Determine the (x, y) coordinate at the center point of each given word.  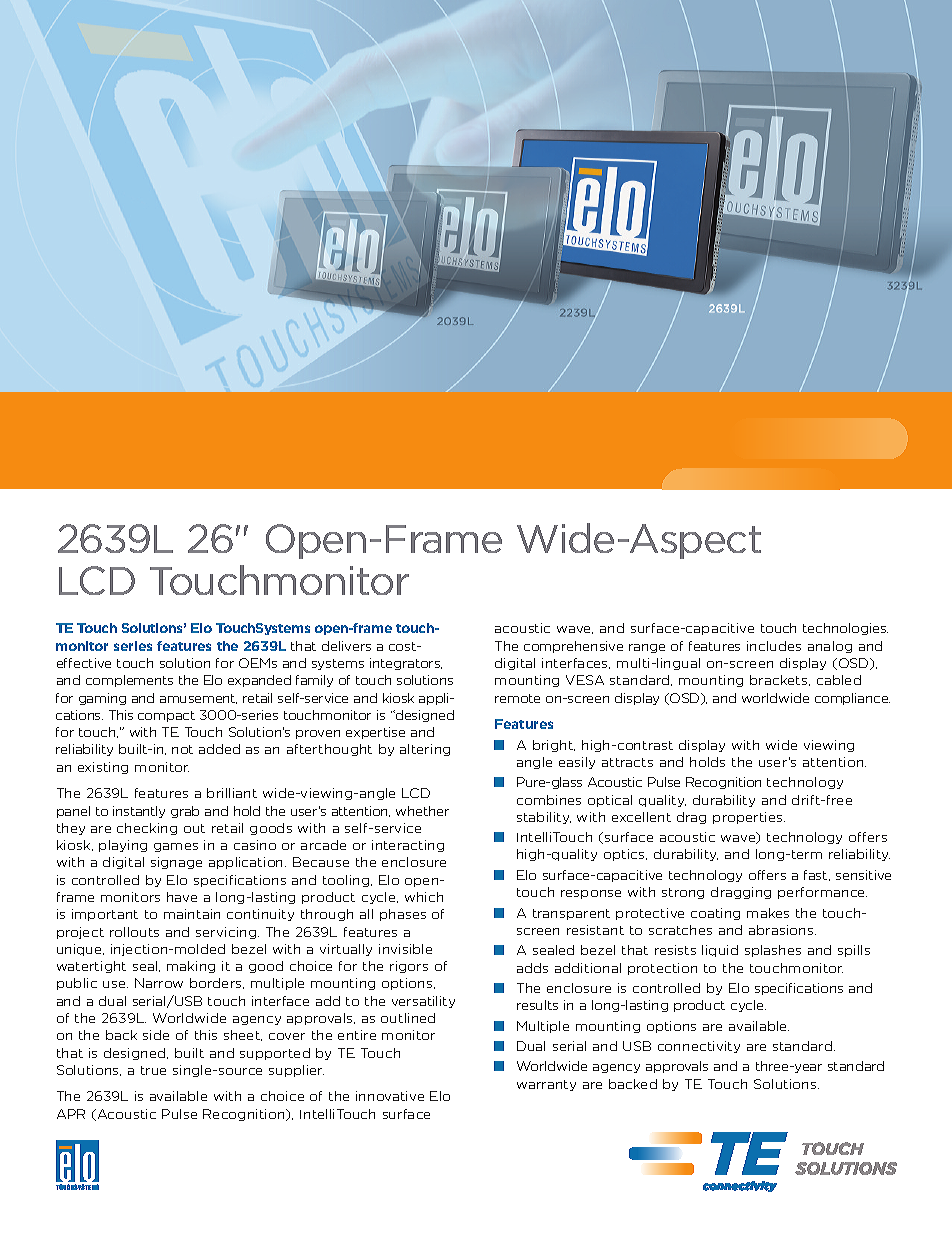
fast (817, 875)
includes (774, 646)
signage (176, 863)
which (424, 897)
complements (129, 681)
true (153, 1070)
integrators (406, 664)
